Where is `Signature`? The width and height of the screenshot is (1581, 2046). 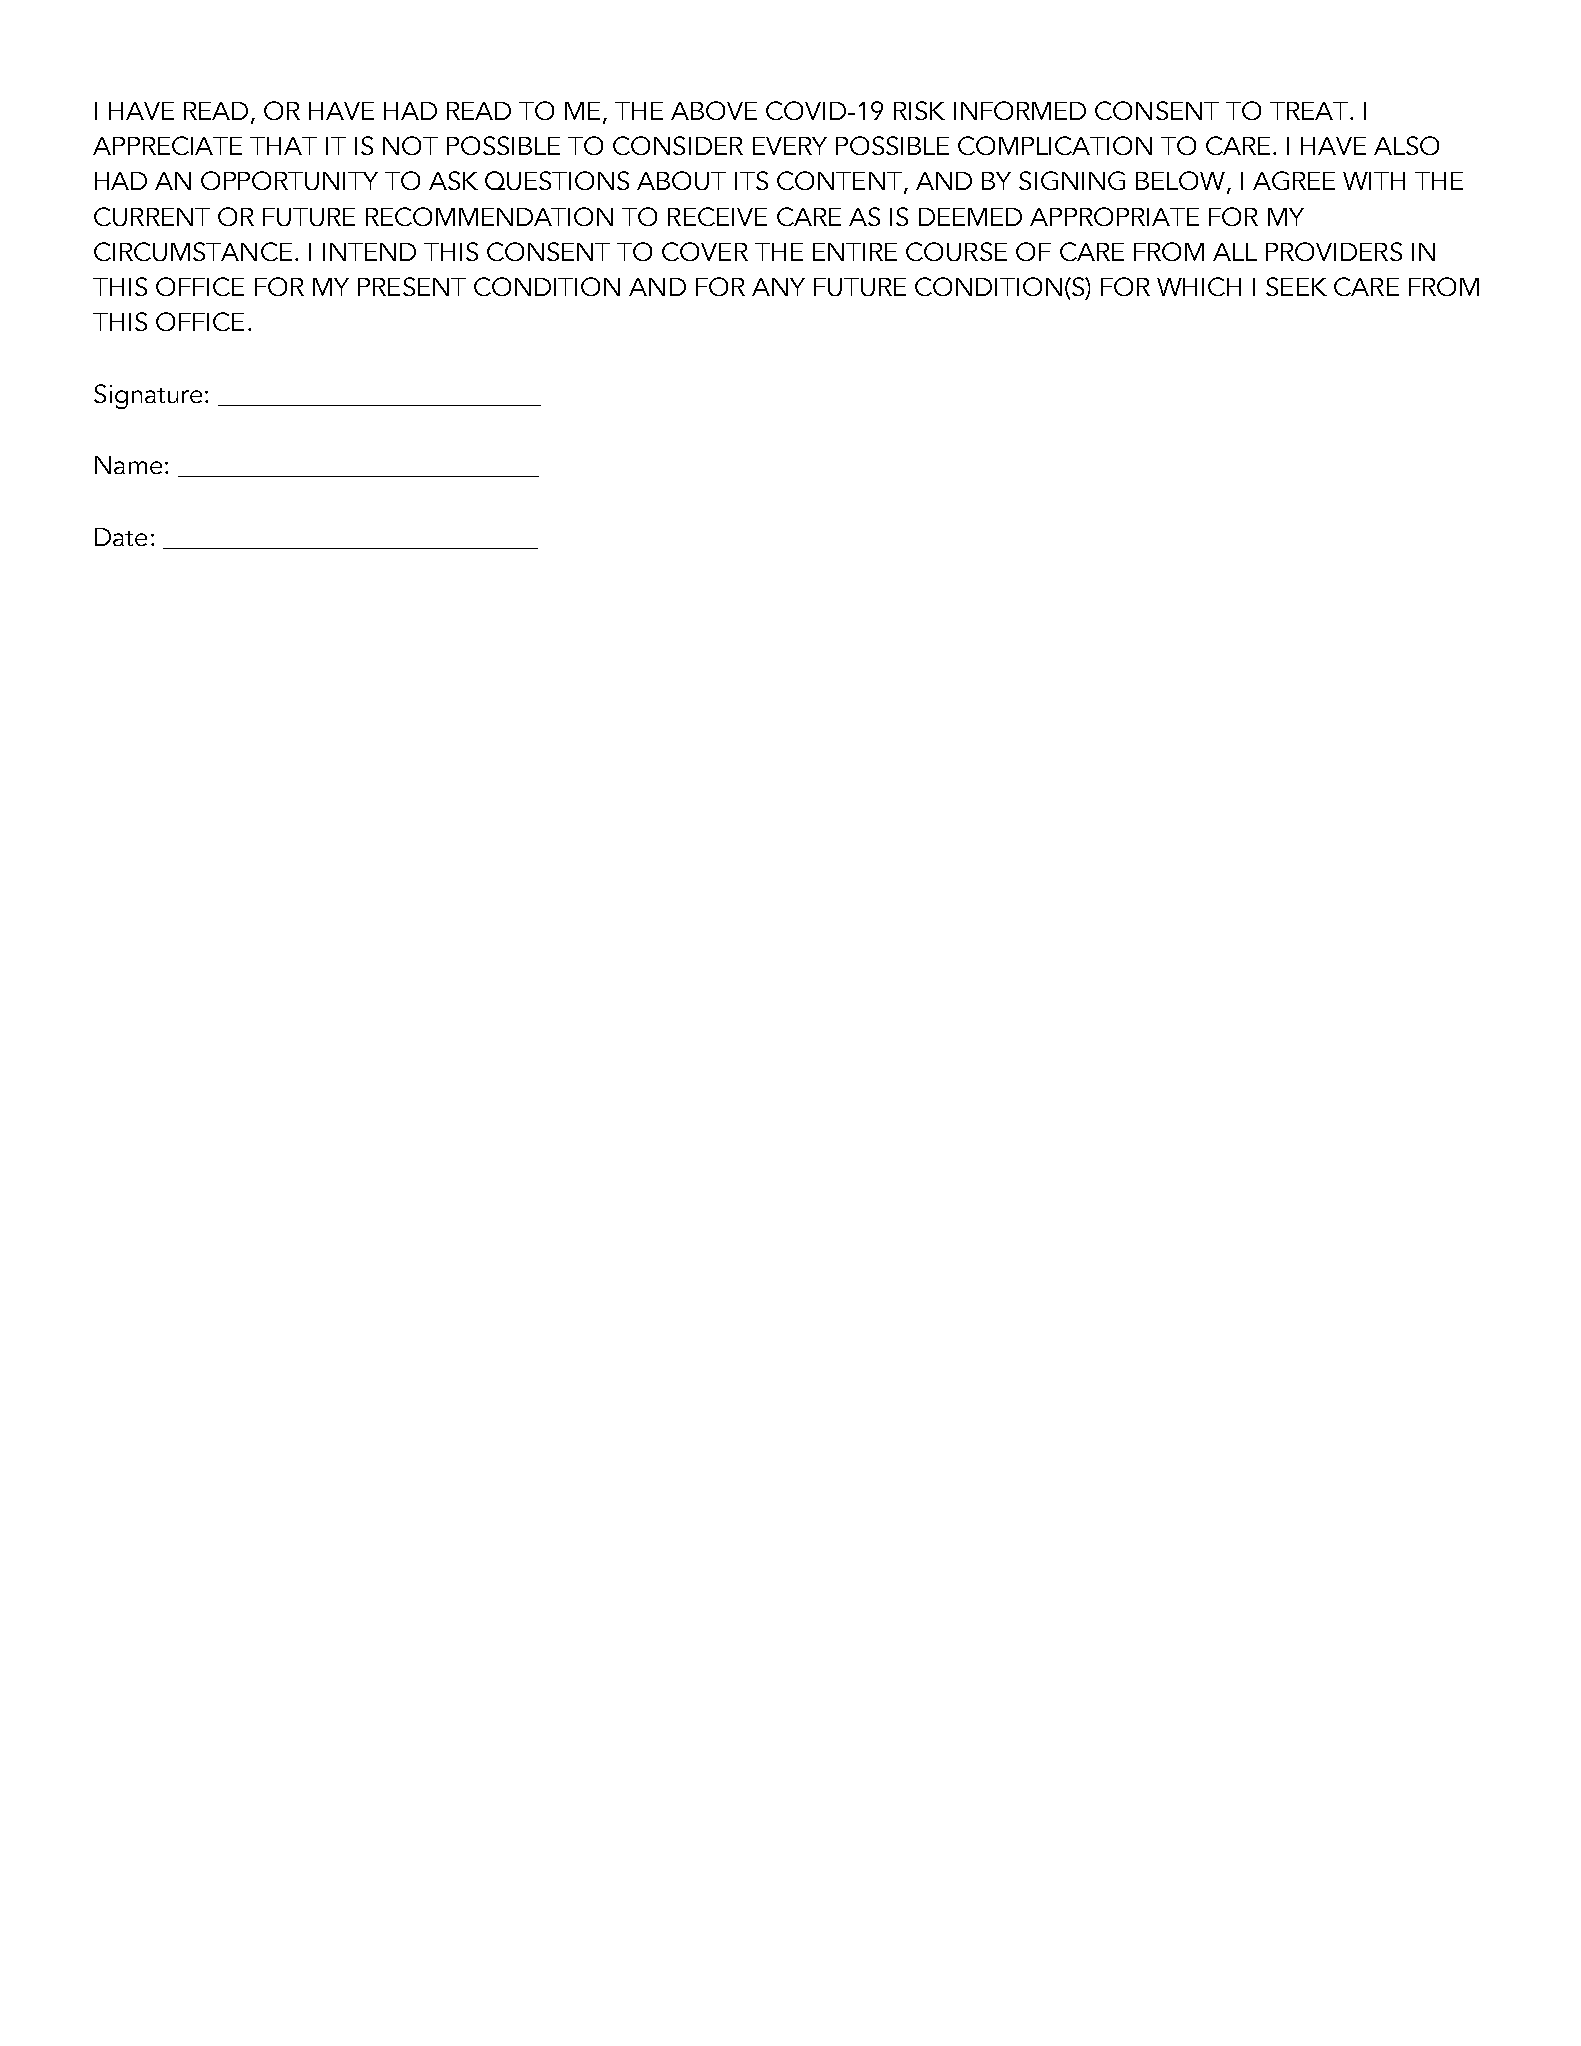
Signature is located at coordinates (148, 396).
